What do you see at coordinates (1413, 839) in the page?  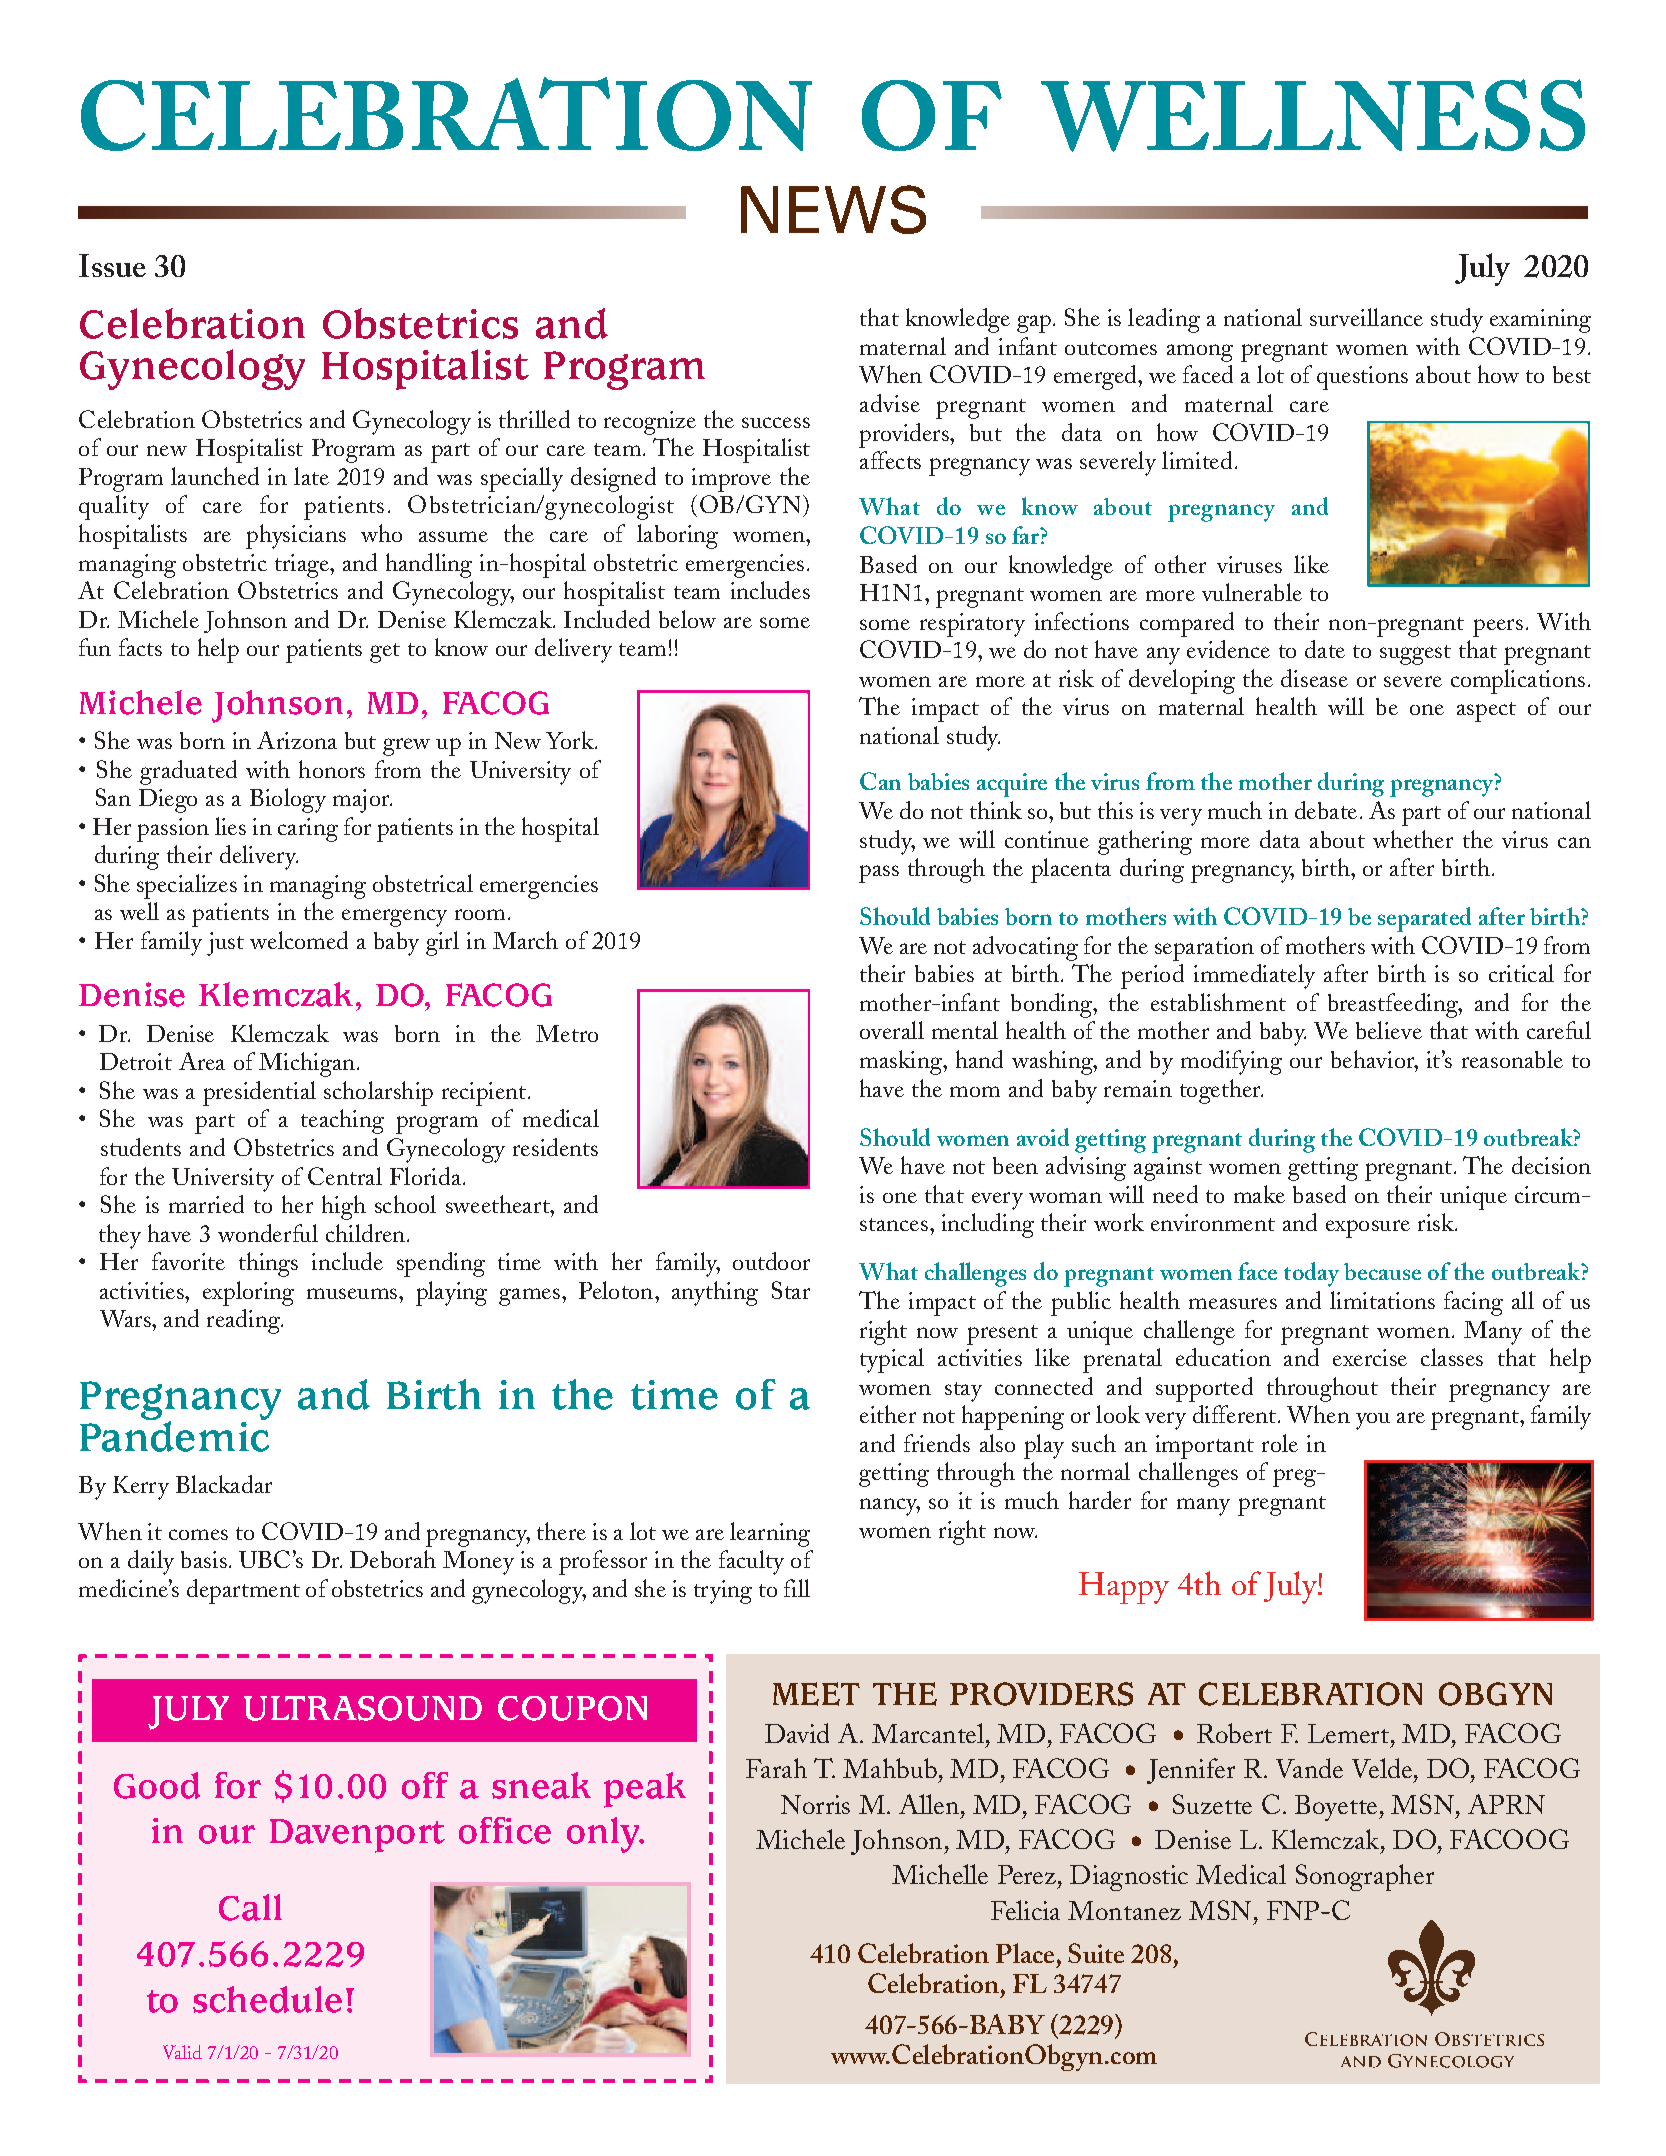 I see `whether` at bounding box center [1413, 839].
